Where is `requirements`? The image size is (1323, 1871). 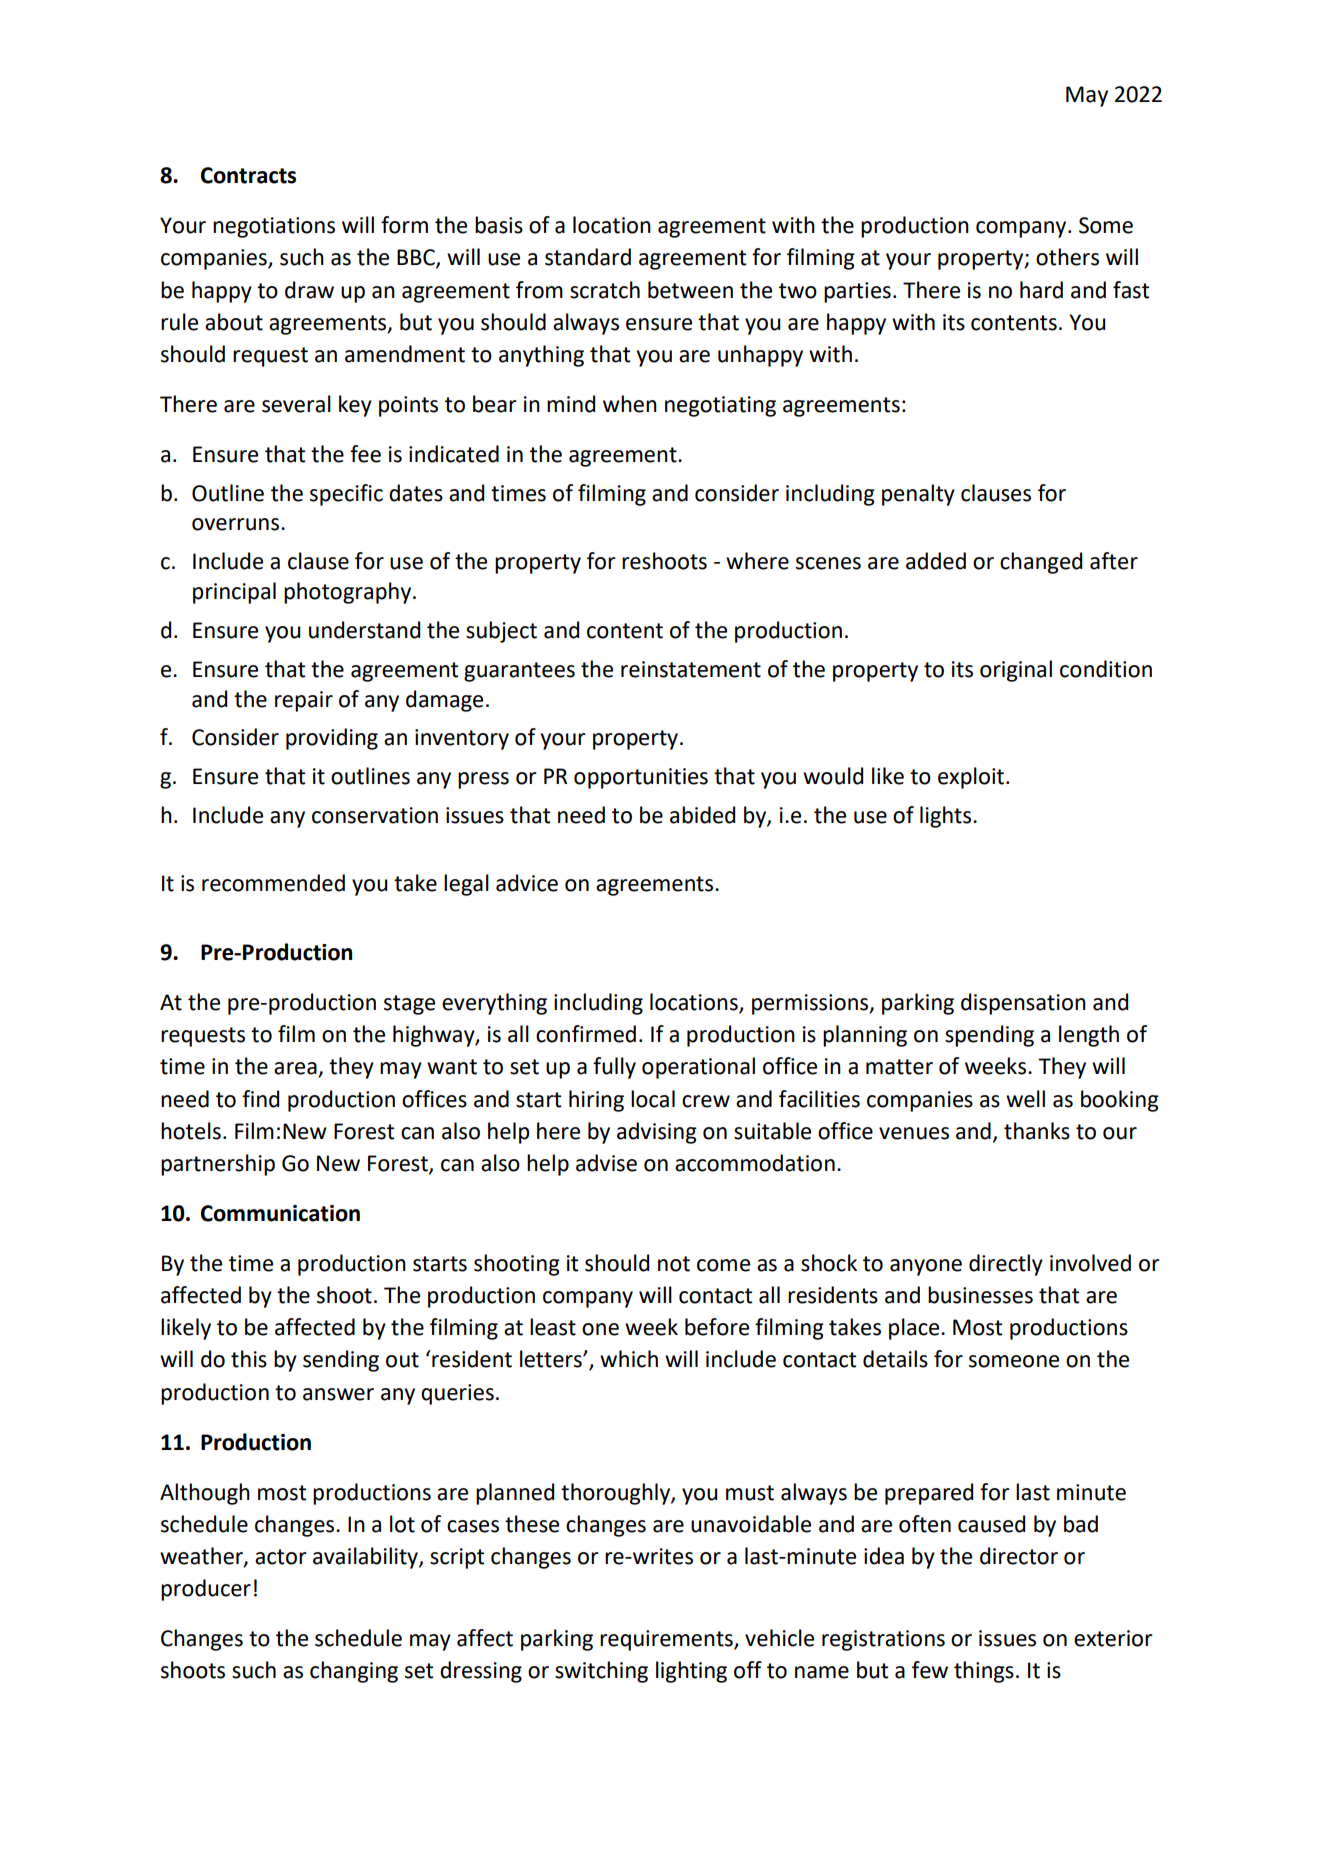
requirements is located at coordinates (667, 1640).
